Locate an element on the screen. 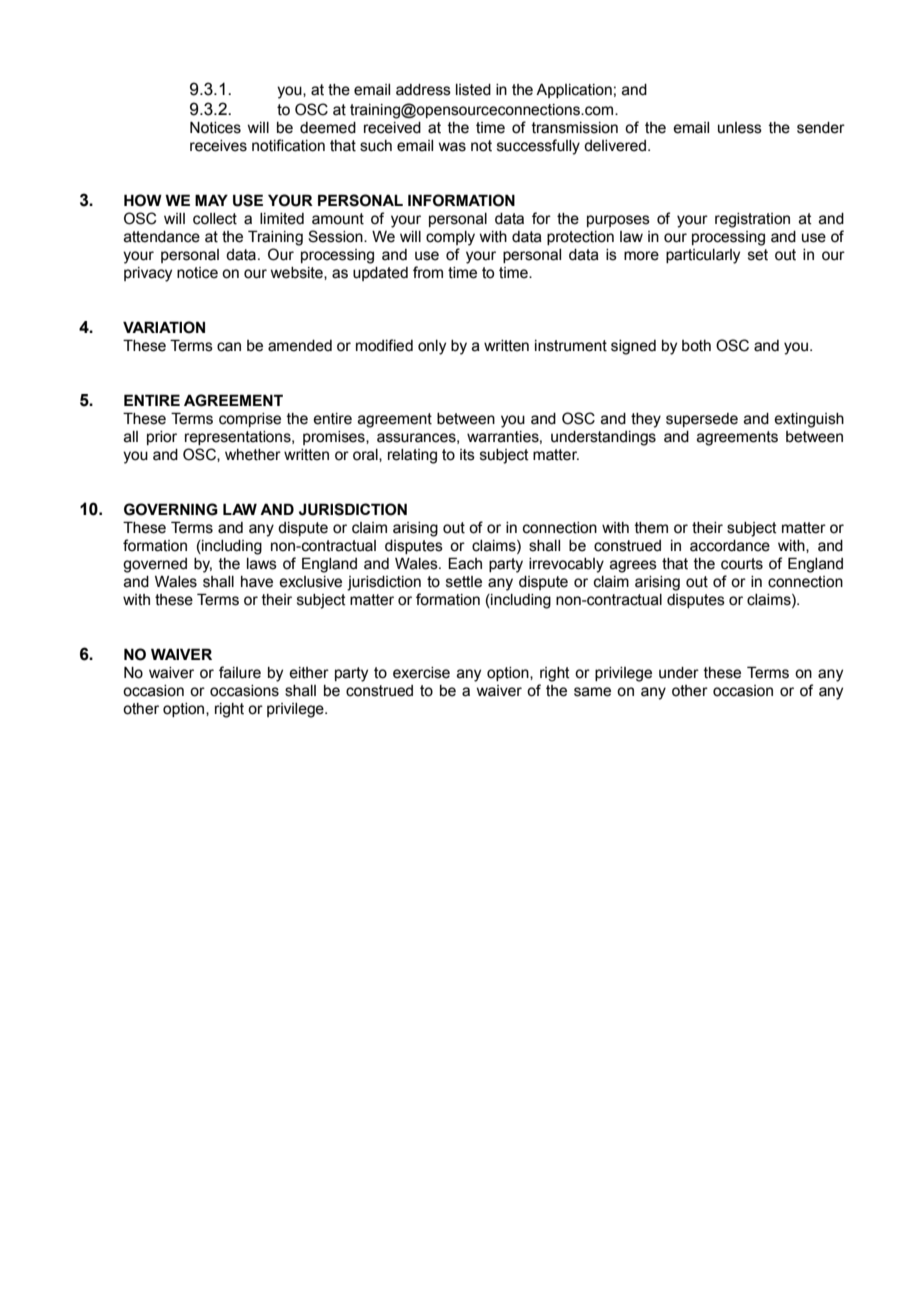 The width and height of the screenshot is (924, 1308). receives is located at coordinates (218, 146).
